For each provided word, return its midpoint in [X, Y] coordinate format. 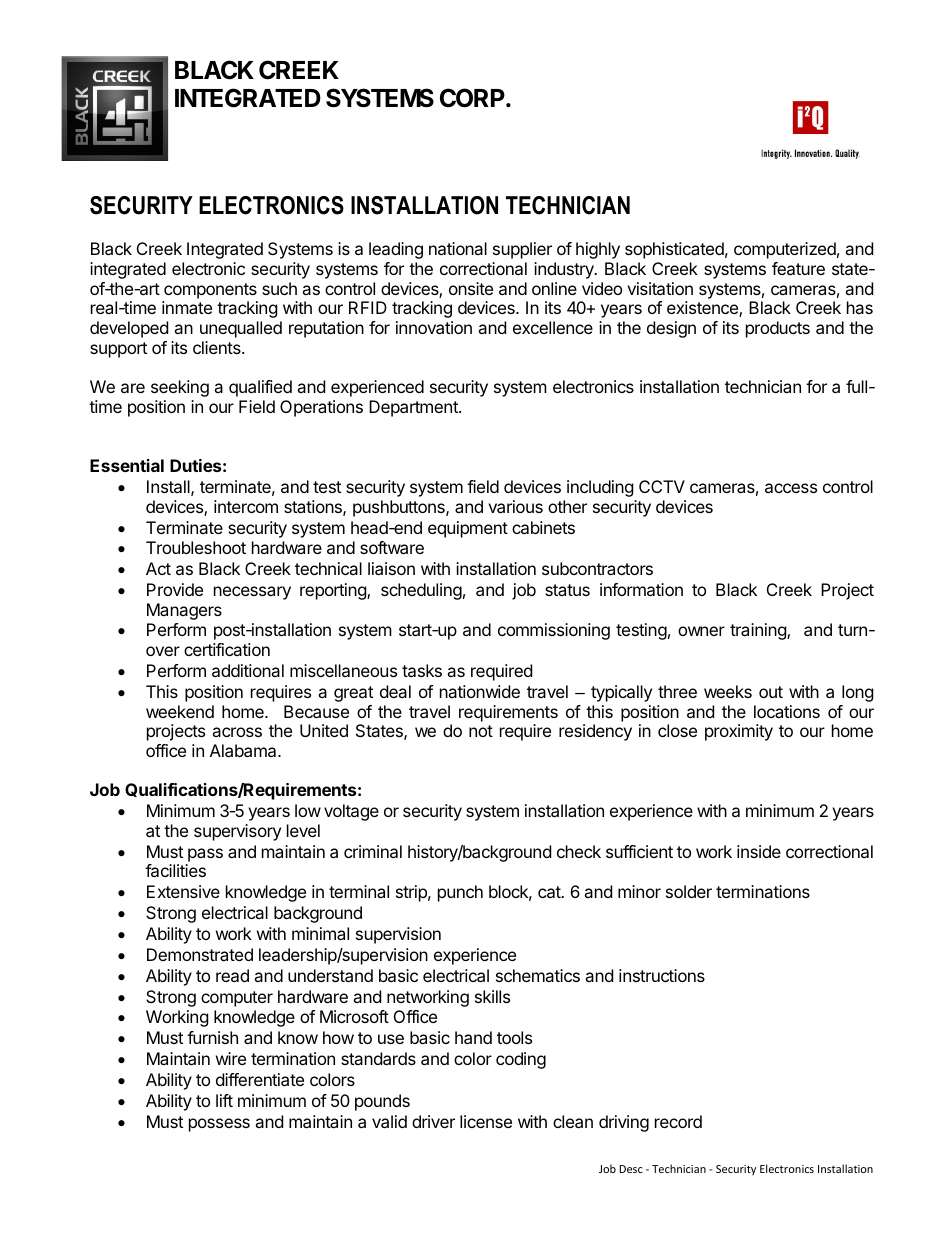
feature [798, 268]
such [279, 288]
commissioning [554, 631]
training [759, 631]
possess [219, 1125]
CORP [473, 98]
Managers [184, 611]
